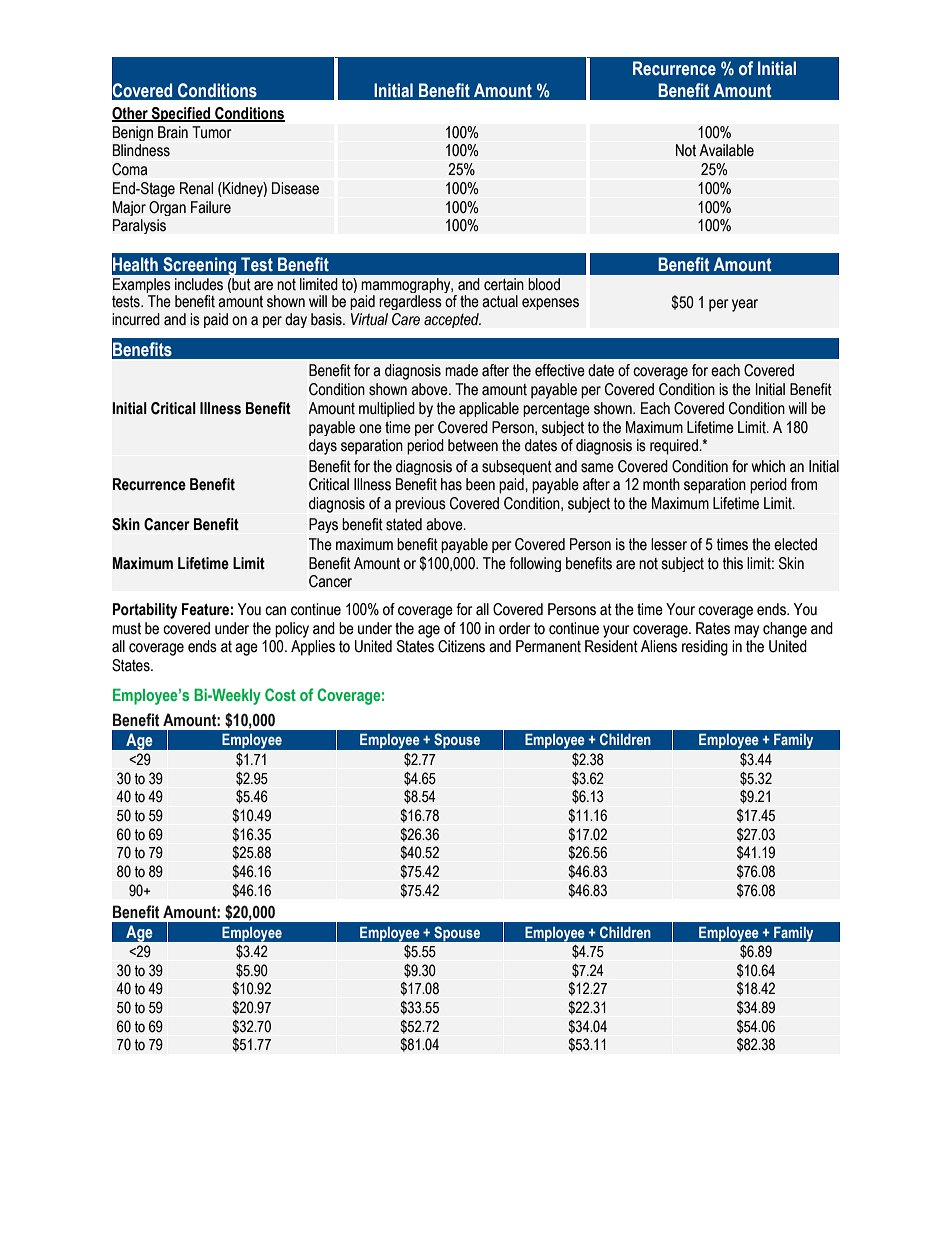  Describe the element at coordinates (726, 150) in the screenshot. I see `Available` at that location.
